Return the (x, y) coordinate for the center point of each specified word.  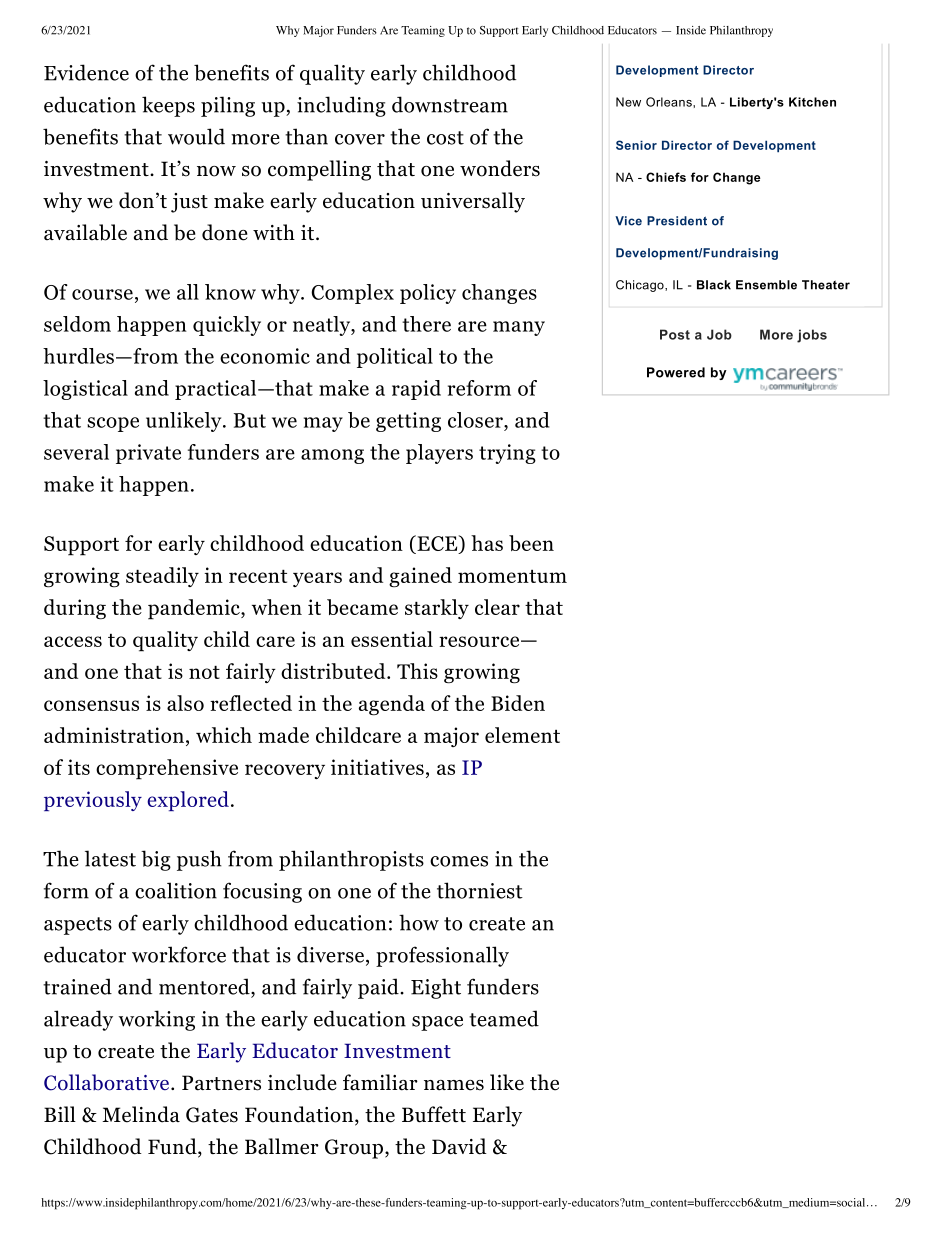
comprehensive (167, 769)
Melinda (141, 1114)
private (148, 454)
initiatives (377, 767)
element (522, 735)
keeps (168, 106)
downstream (450, 104)
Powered (676, 372)
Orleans (670, 102)
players (439, 454)
